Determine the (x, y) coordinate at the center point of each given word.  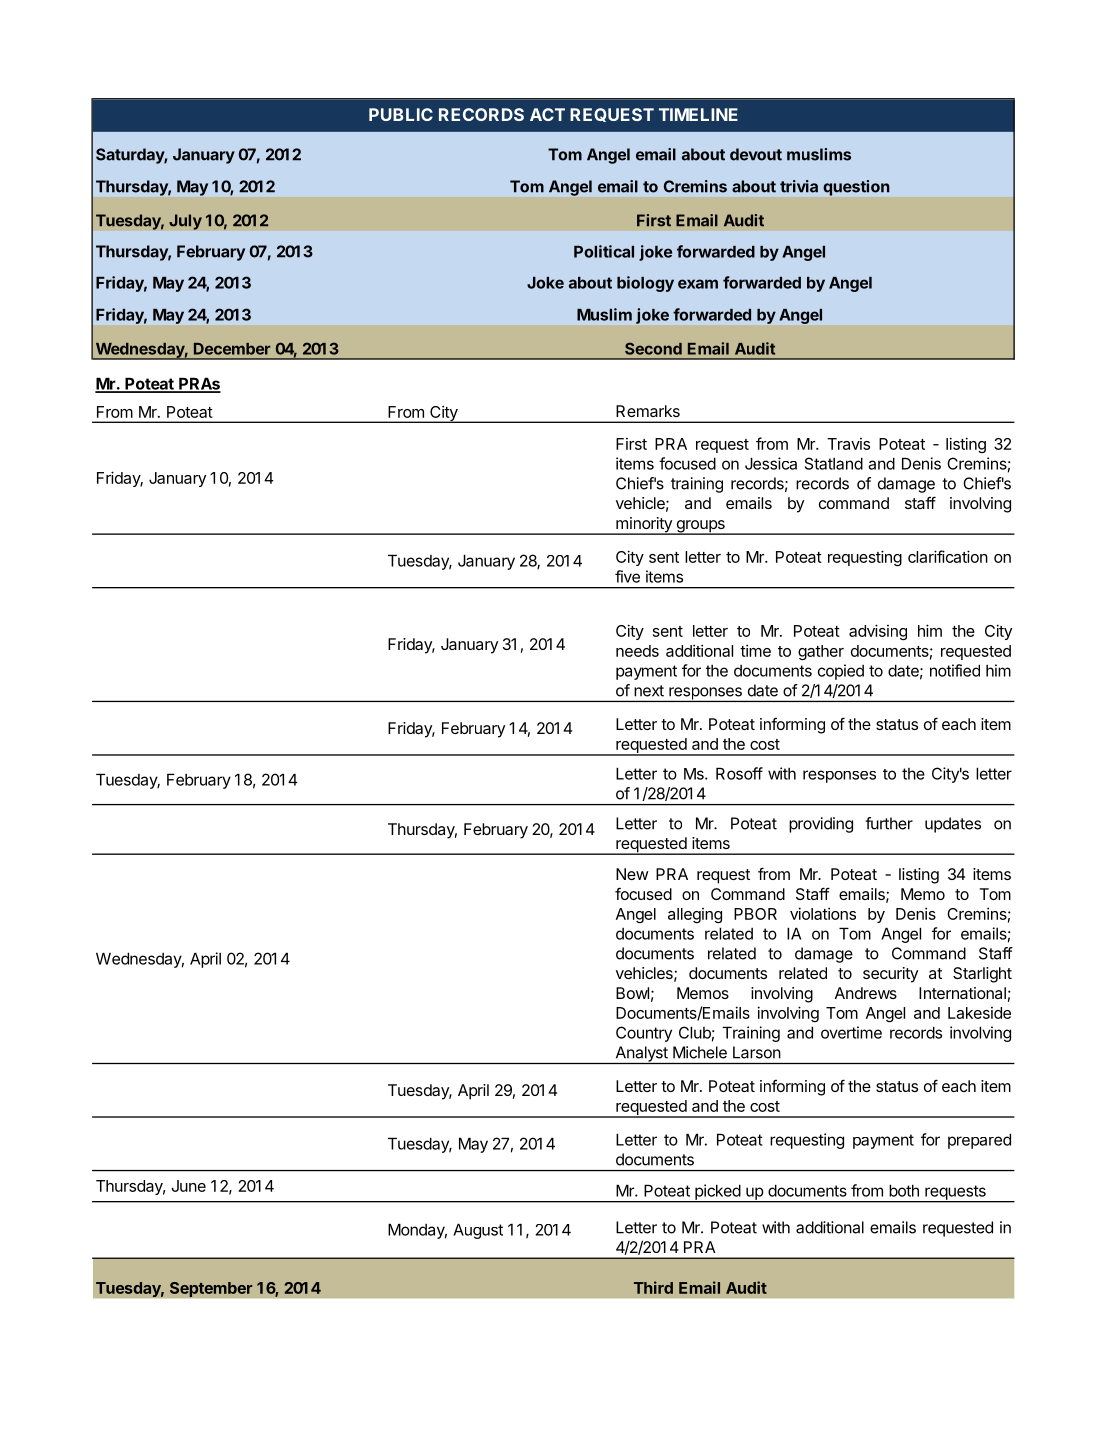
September (211, 1289)
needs (637, 651)
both (904, 1190)
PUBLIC (401, 114)
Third (653, 1287)
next (649, 691)
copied (841, 672)
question (856, 188)
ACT (547, 114)
